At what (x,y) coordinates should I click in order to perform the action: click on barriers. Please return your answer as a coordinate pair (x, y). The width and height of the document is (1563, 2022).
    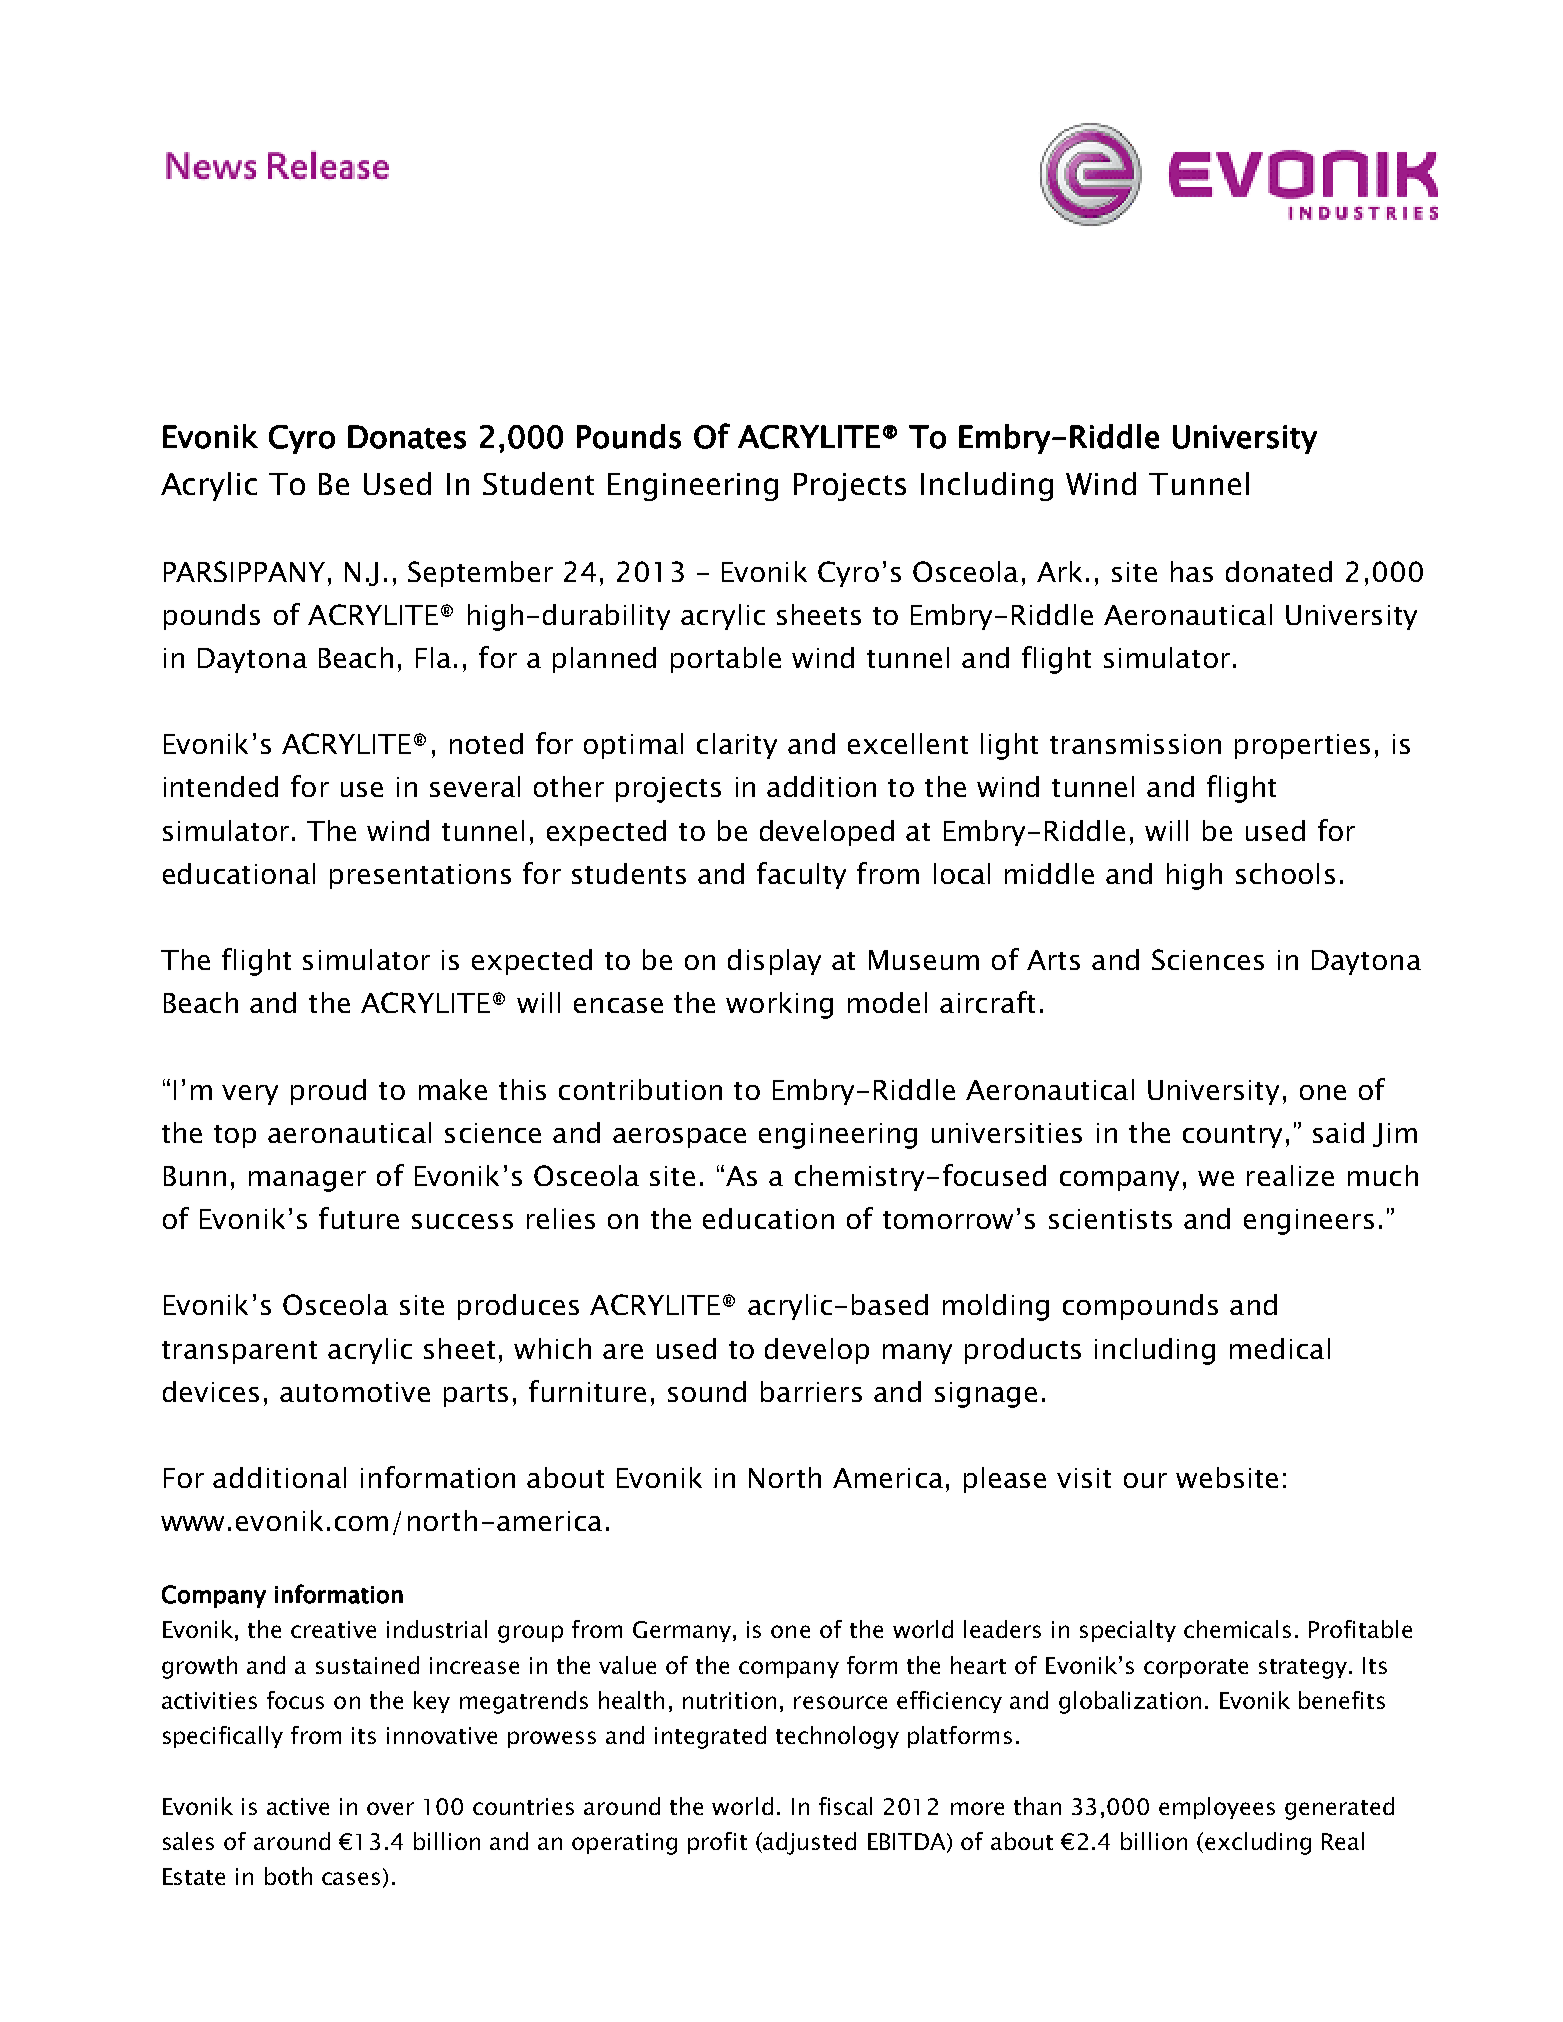
    Looking at the image, I should click on (811, 1391).
